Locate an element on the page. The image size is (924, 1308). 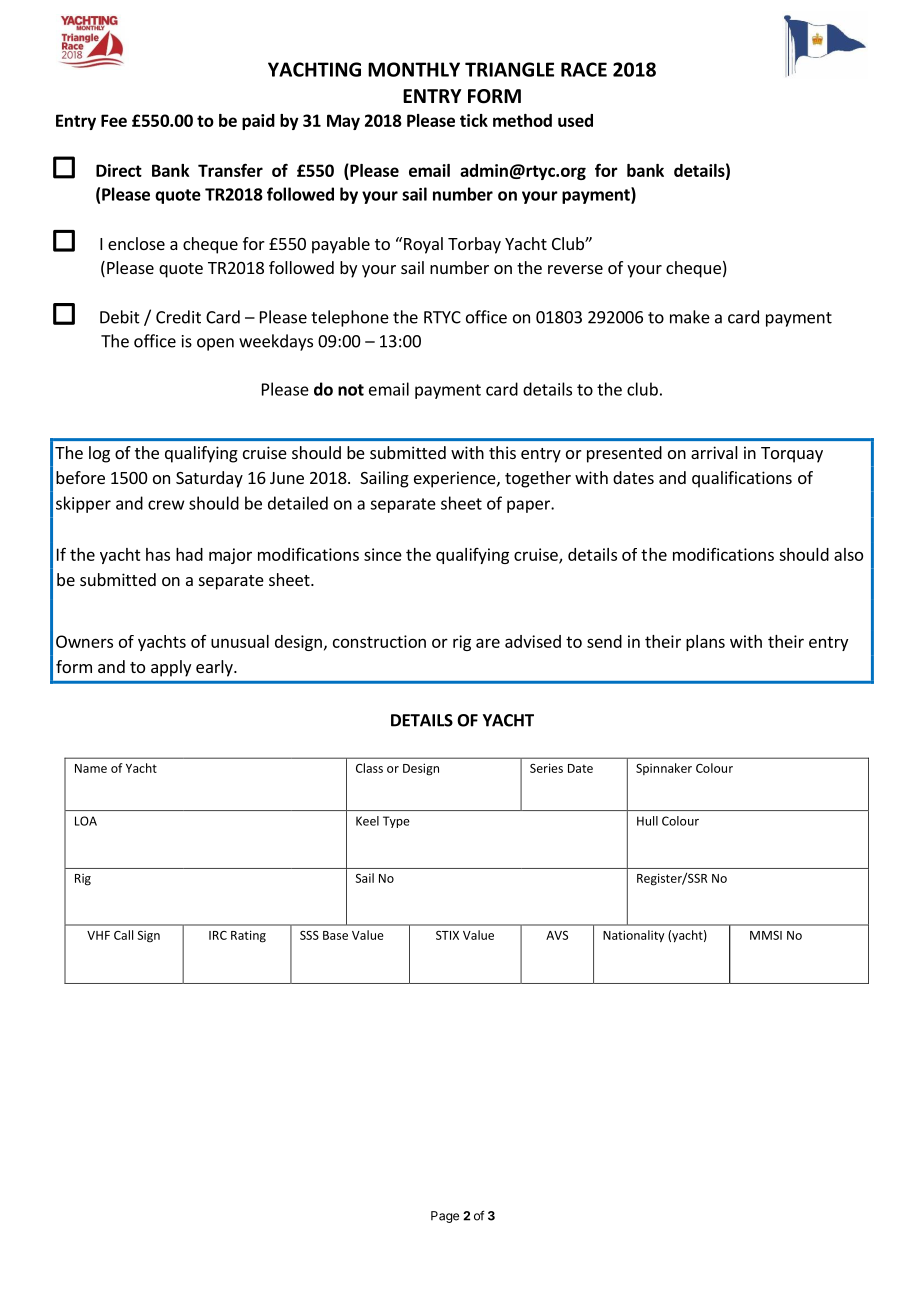
Fee is located at coordinates (114, 120).
